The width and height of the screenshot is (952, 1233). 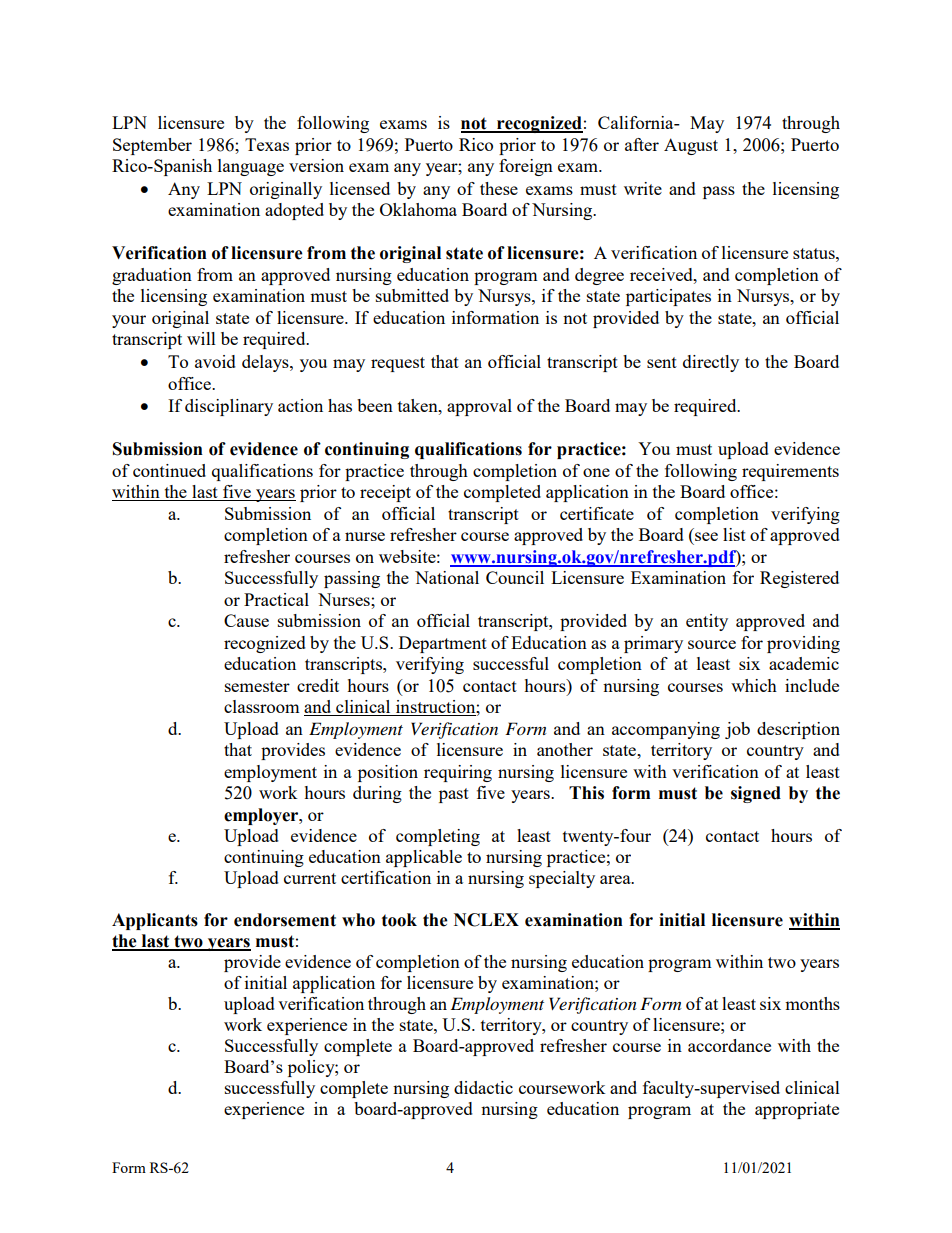 I want to click on receipt, so click(x=385, y=493).
